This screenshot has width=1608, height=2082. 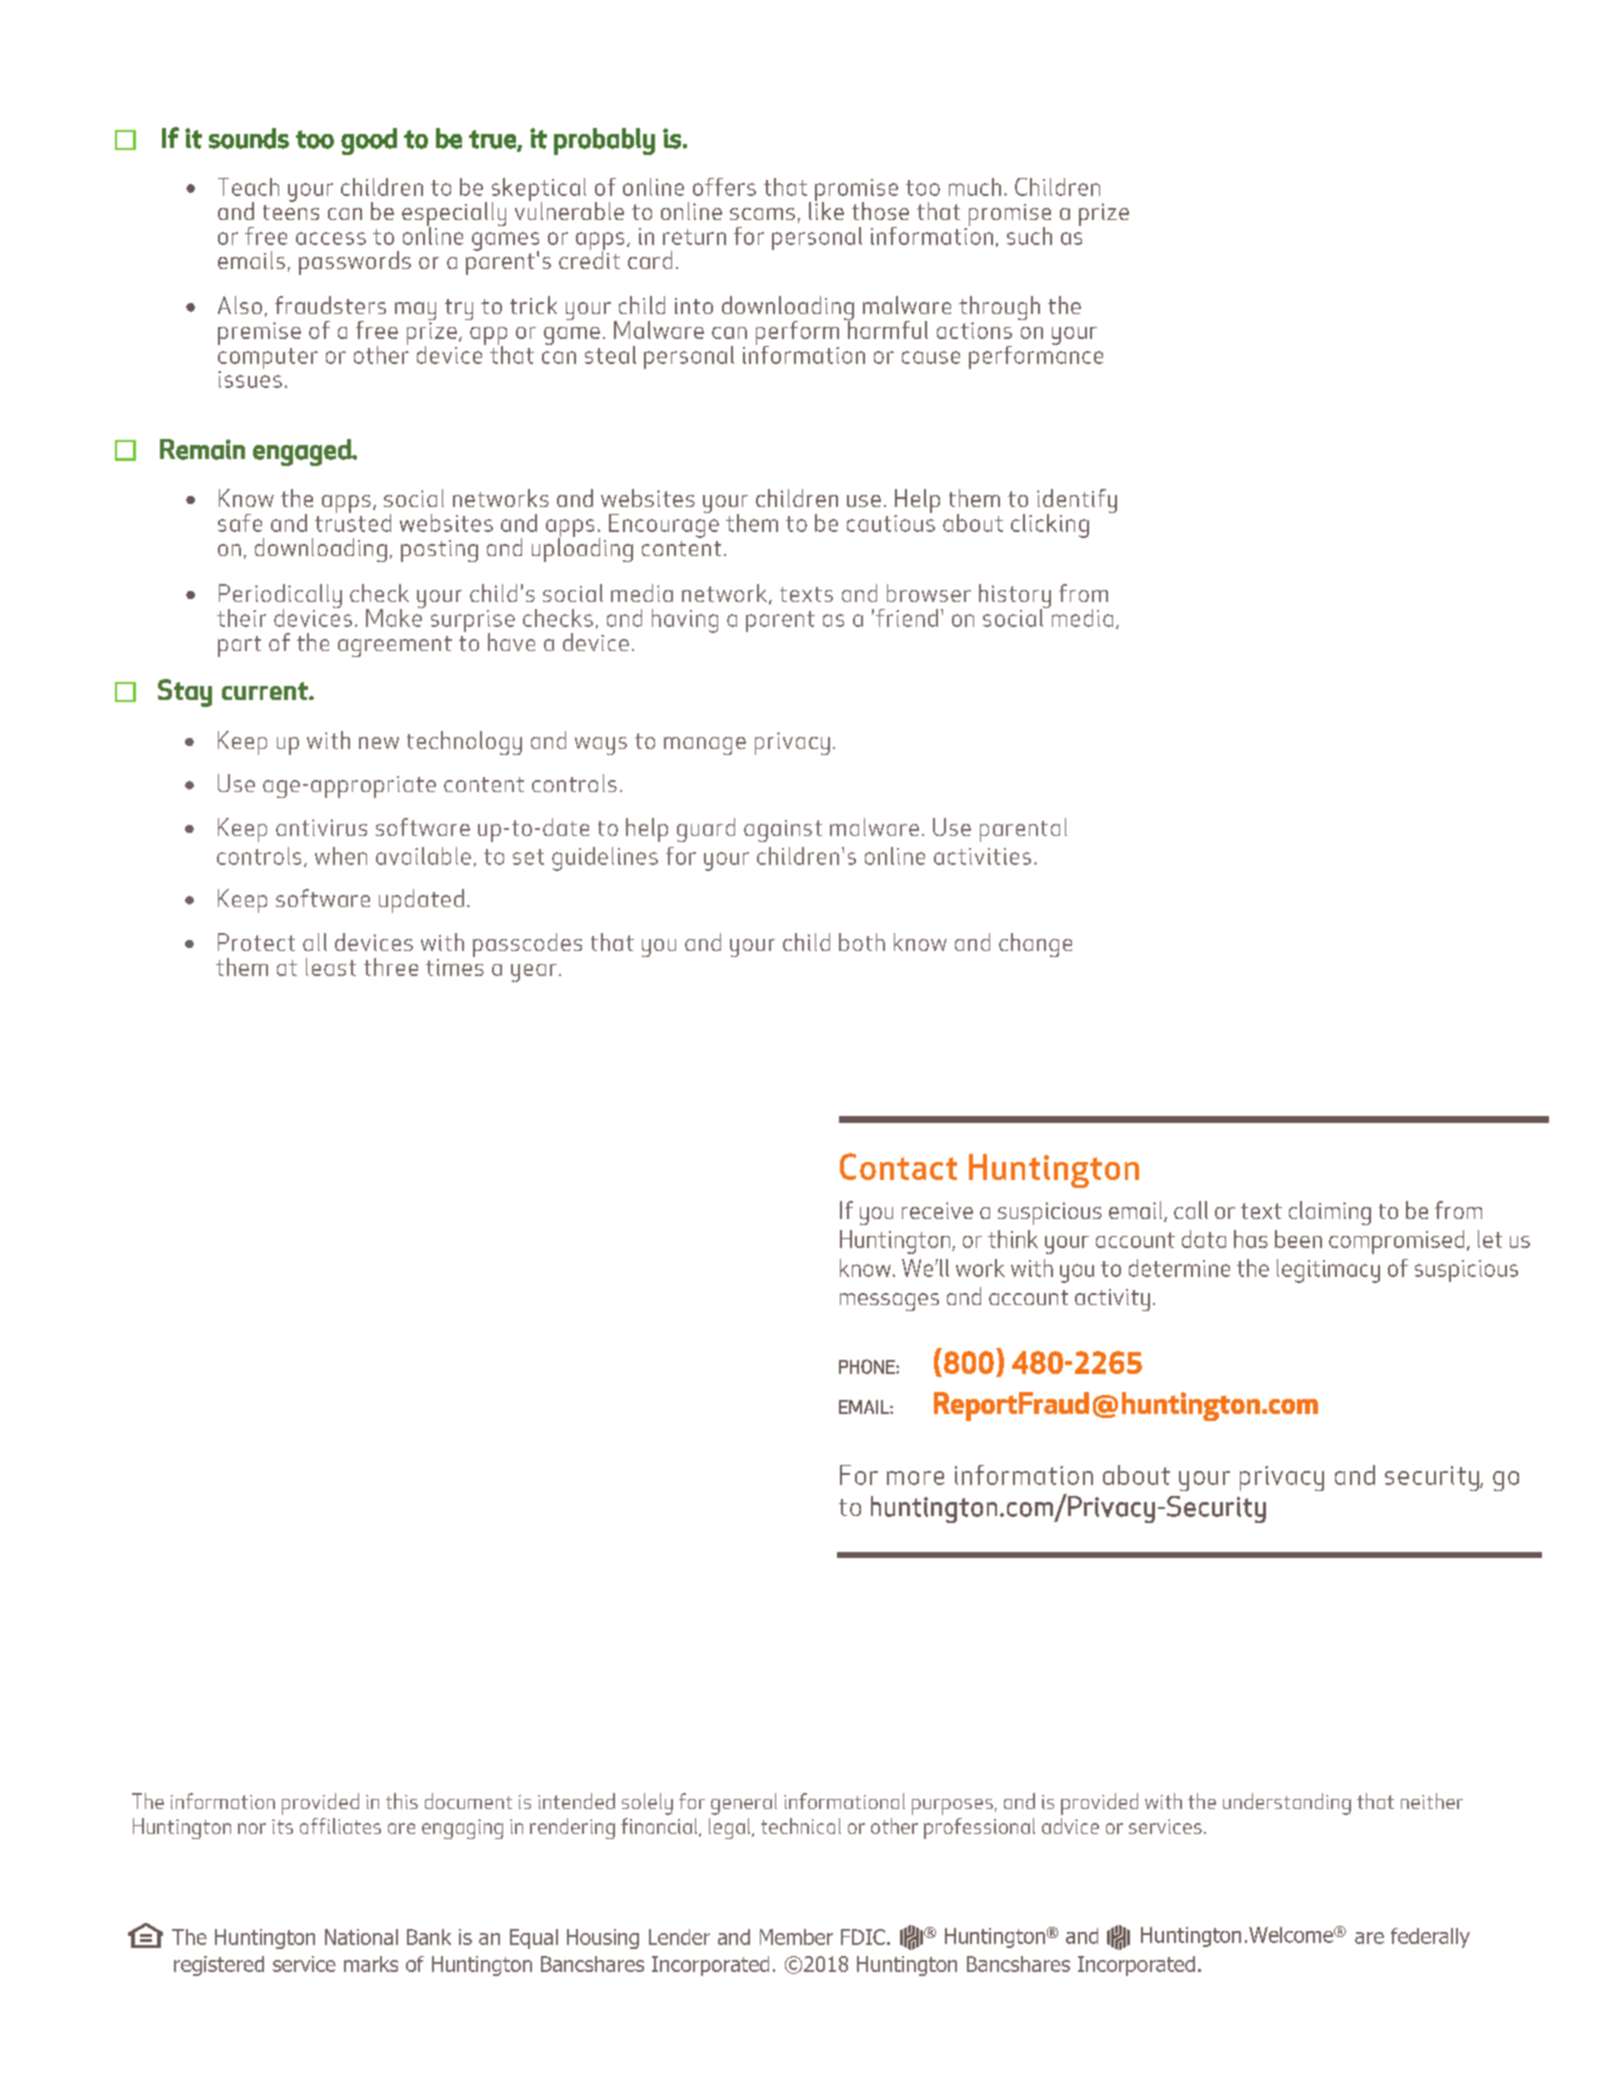 I want to click on least, so click(x=331, y=967).
